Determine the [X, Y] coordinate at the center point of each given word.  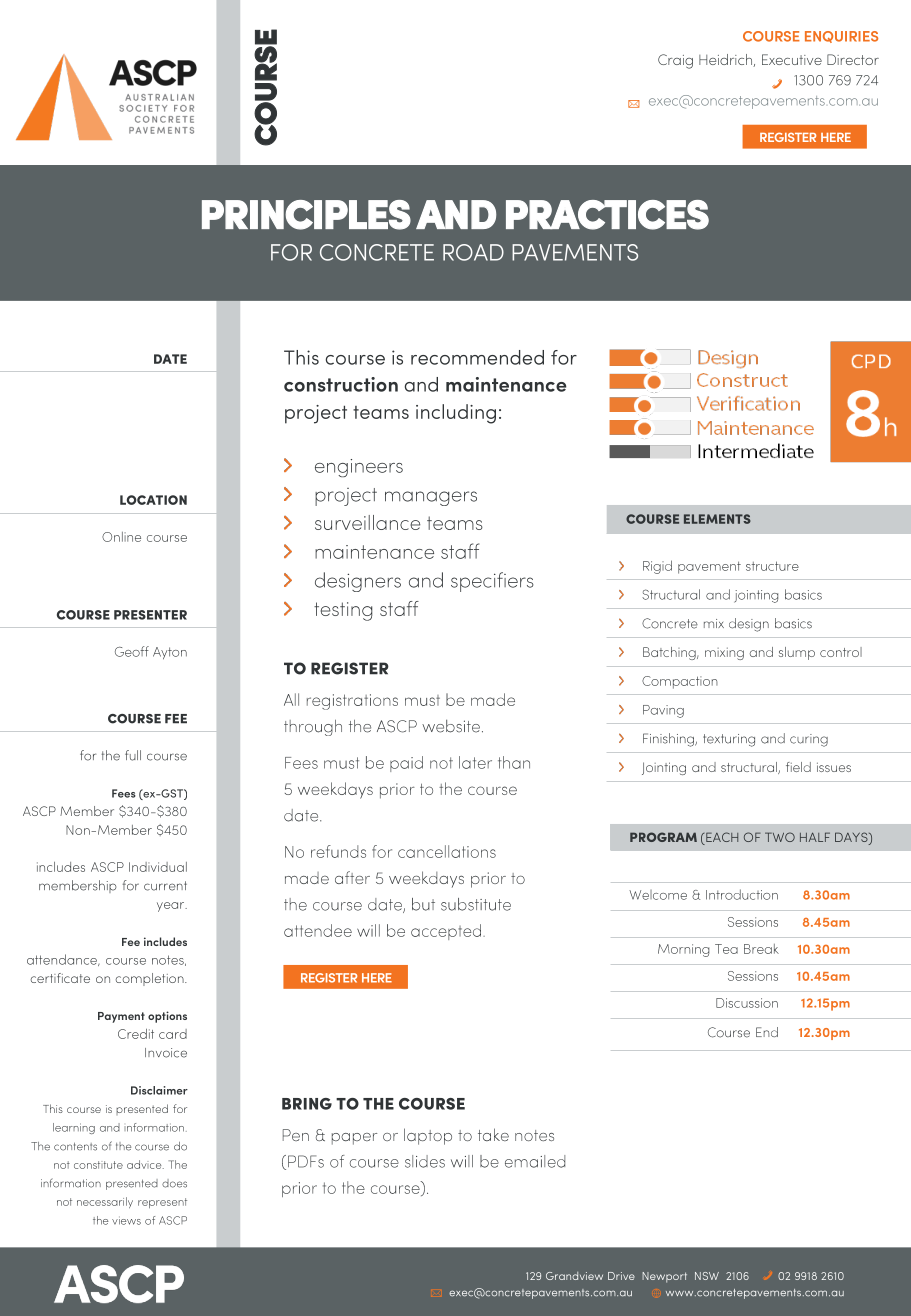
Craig [675, 61]
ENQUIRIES [841, 37]
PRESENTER [150, 615]
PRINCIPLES [306, 215]
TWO [780, 837]
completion [150, 979]
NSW [707, 1276]
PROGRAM [663, 837]
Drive [621, 1276]
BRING [307, 1104]
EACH [721, 838]
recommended [477, 357]
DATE [170, 359]
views [126, 1220]
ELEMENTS [717, 519]
